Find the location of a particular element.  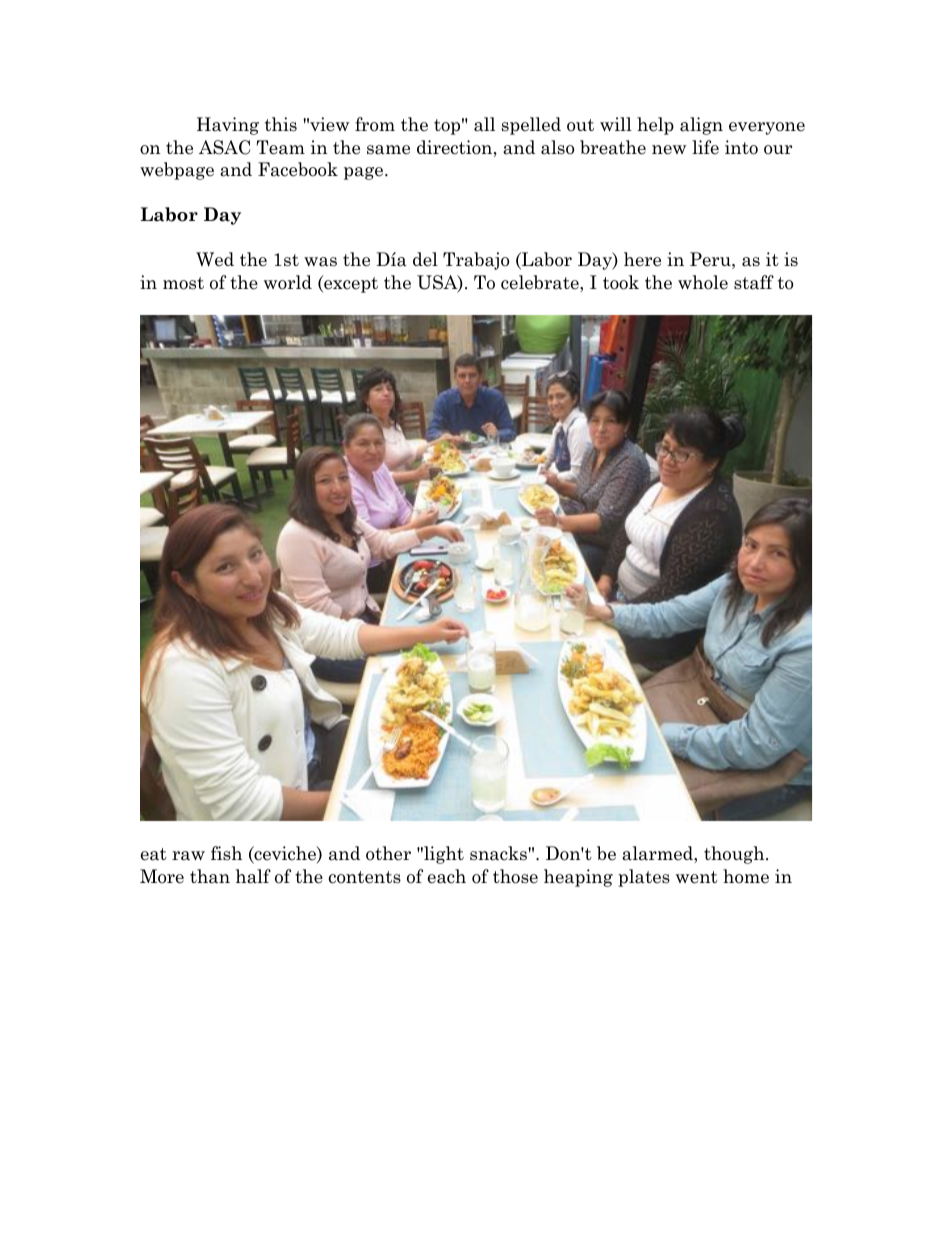

Having is located at coordinates (228, 126).
